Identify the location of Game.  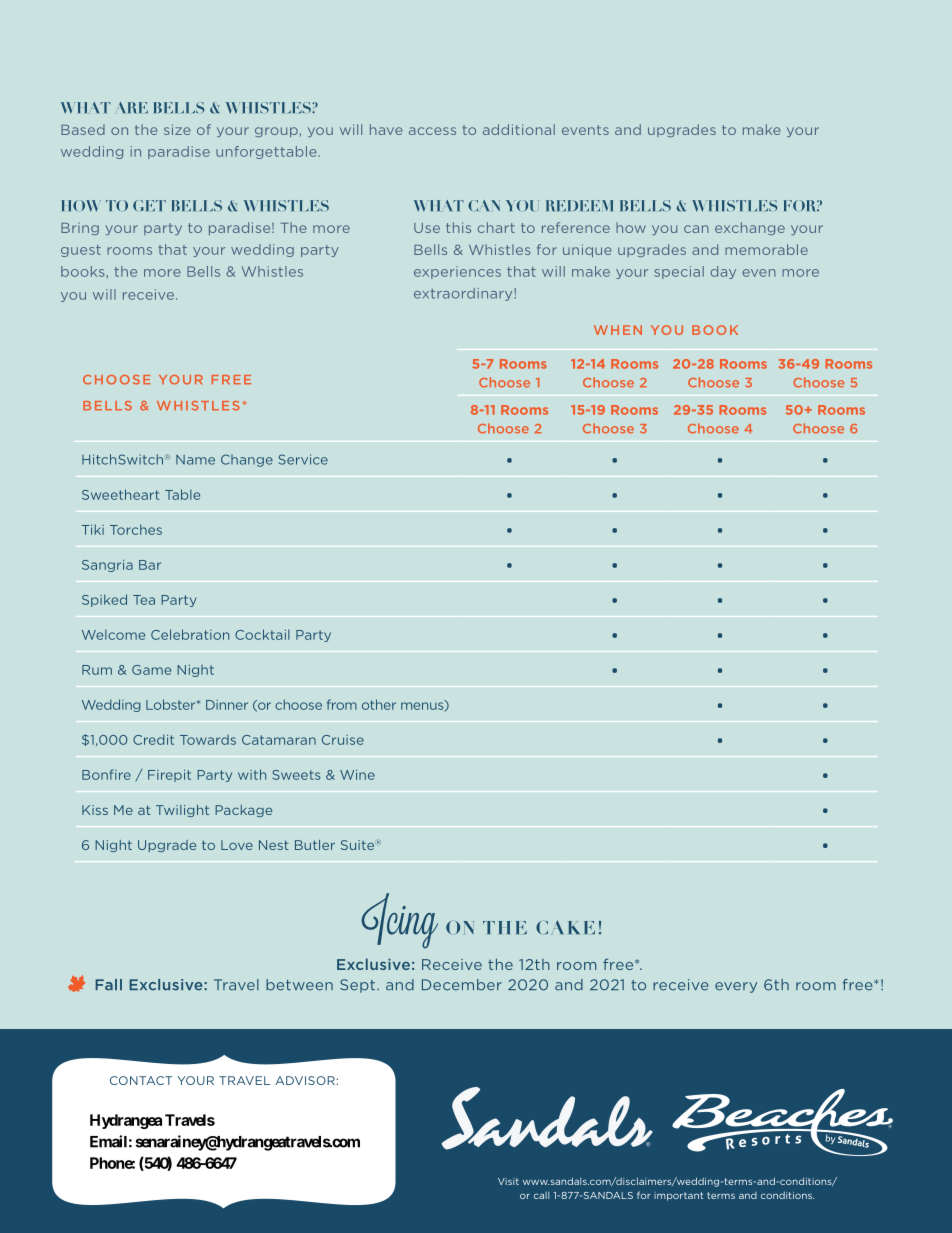
(151, 670).
